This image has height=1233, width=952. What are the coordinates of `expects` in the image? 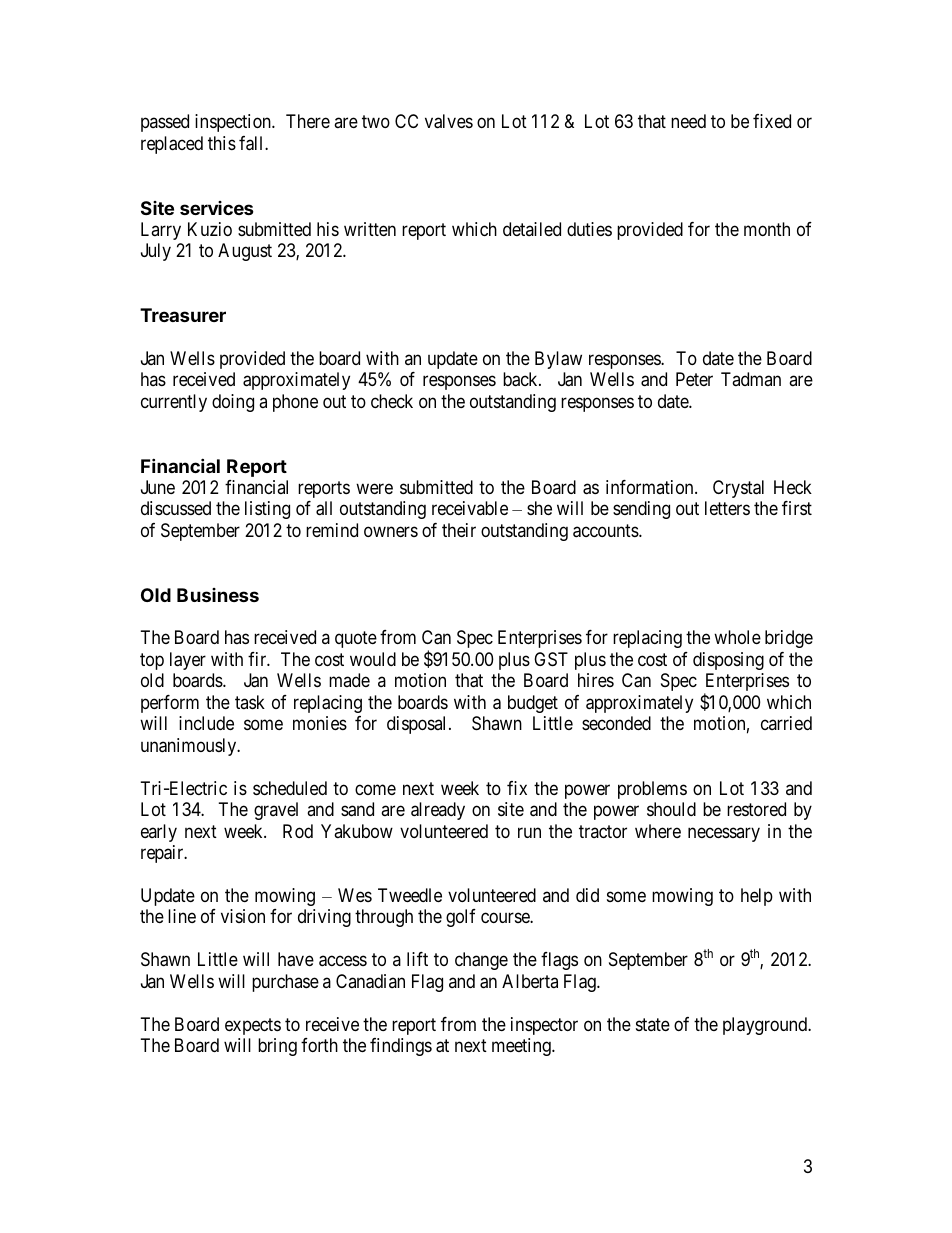 It's located at (253, 1026).
